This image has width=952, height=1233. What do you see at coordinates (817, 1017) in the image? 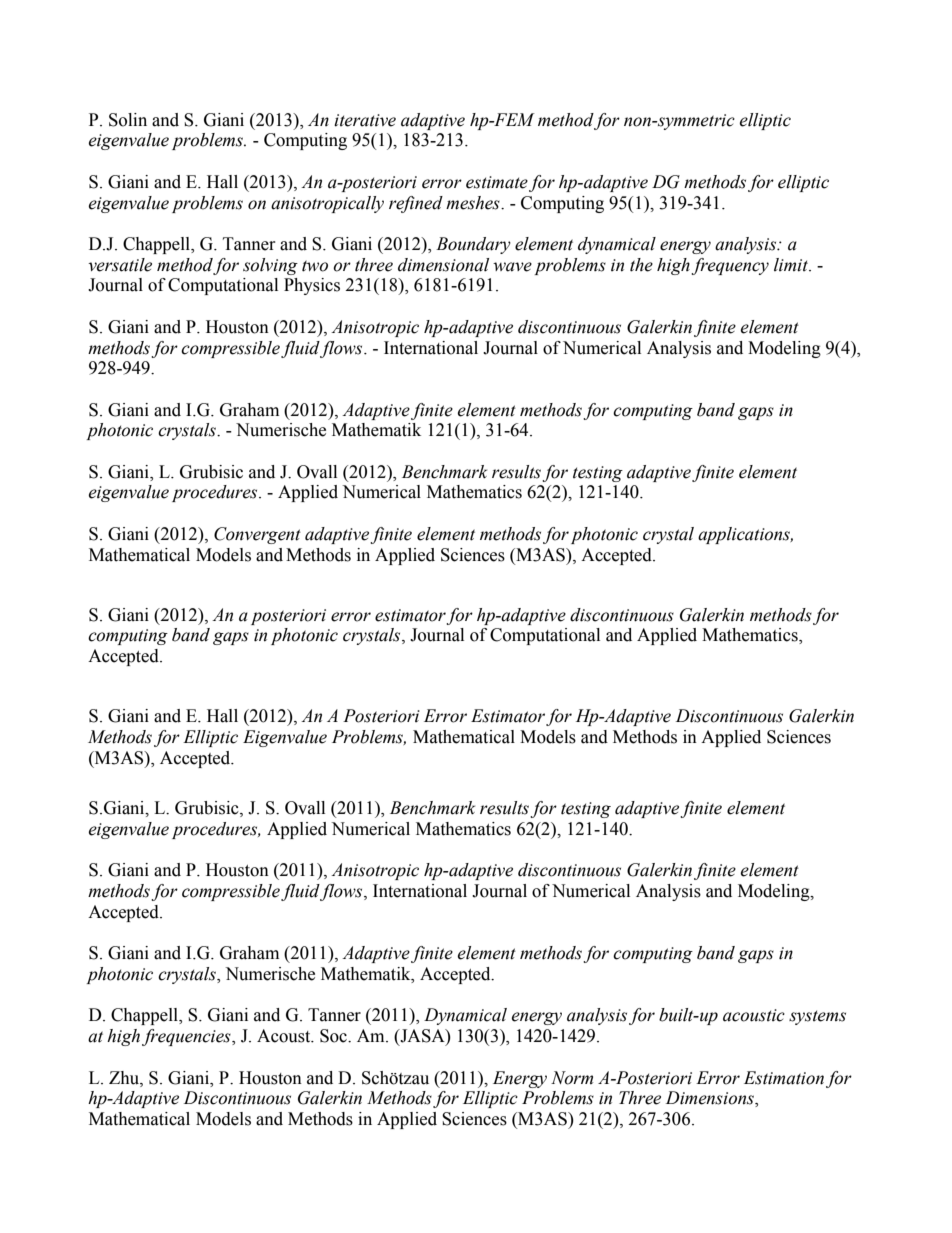
I see `systems` at bounding box center [817, 1017].
